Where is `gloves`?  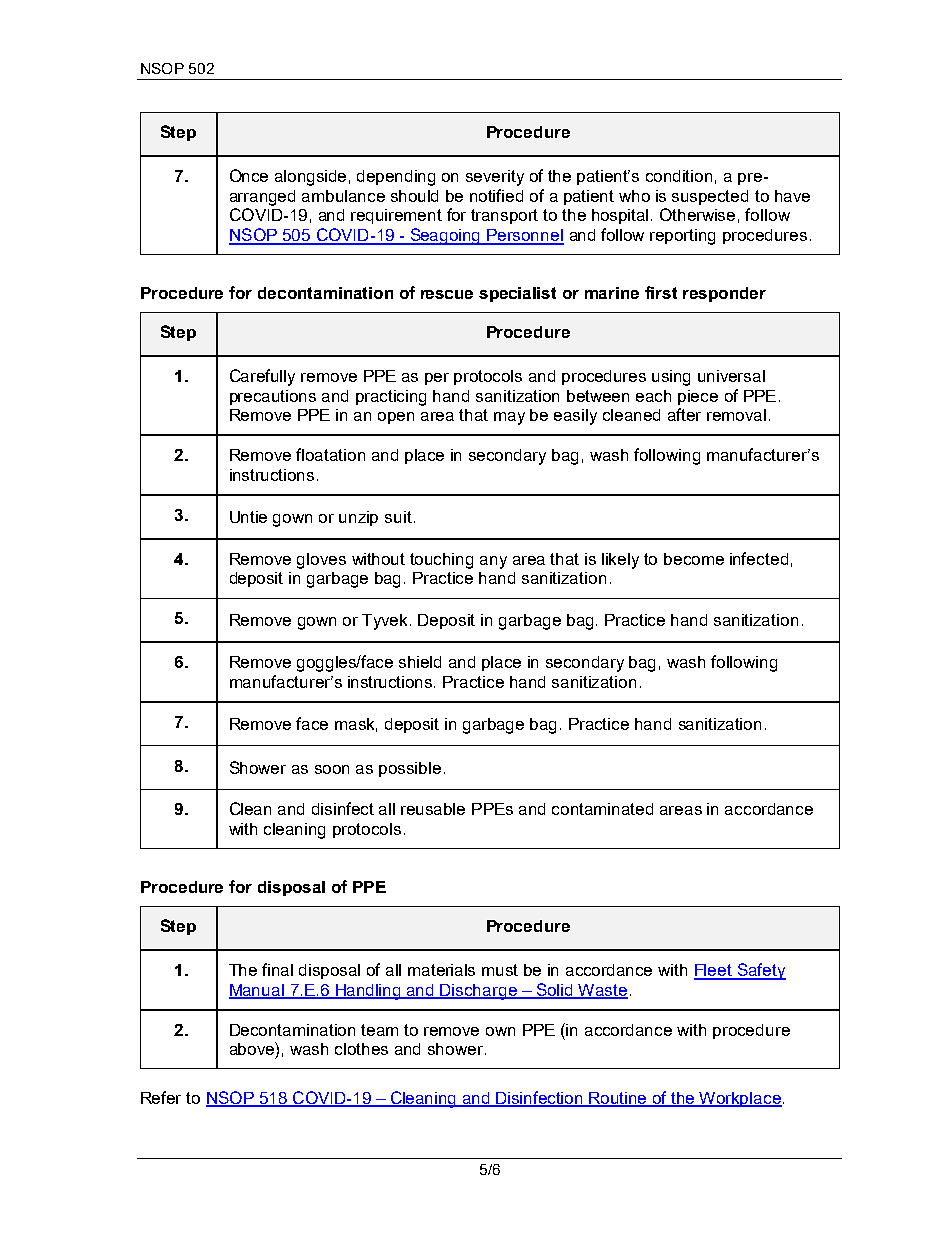 gloves is located at coordinates (321, 561).
